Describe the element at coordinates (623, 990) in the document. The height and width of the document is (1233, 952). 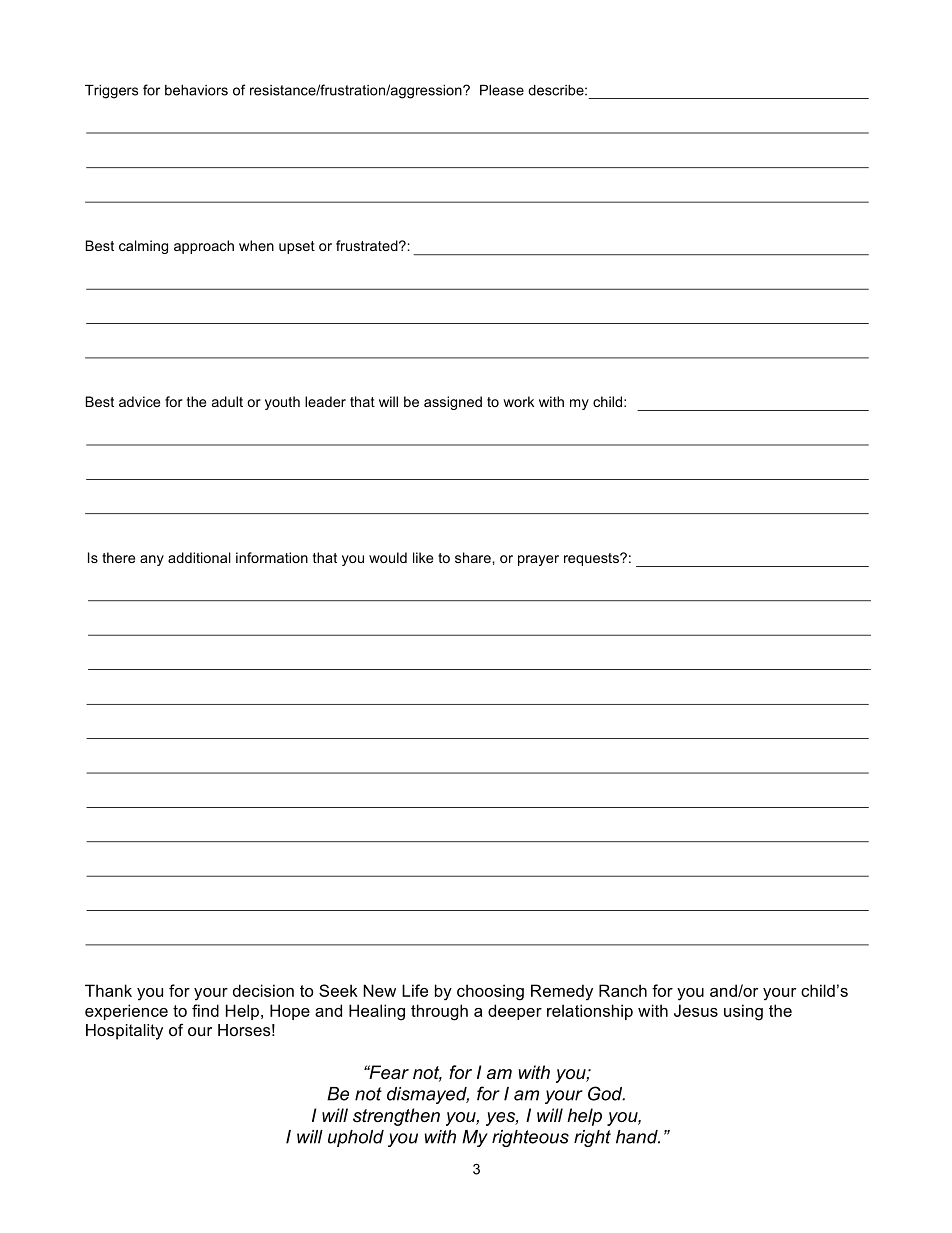
I see `Ranch` at that location.
